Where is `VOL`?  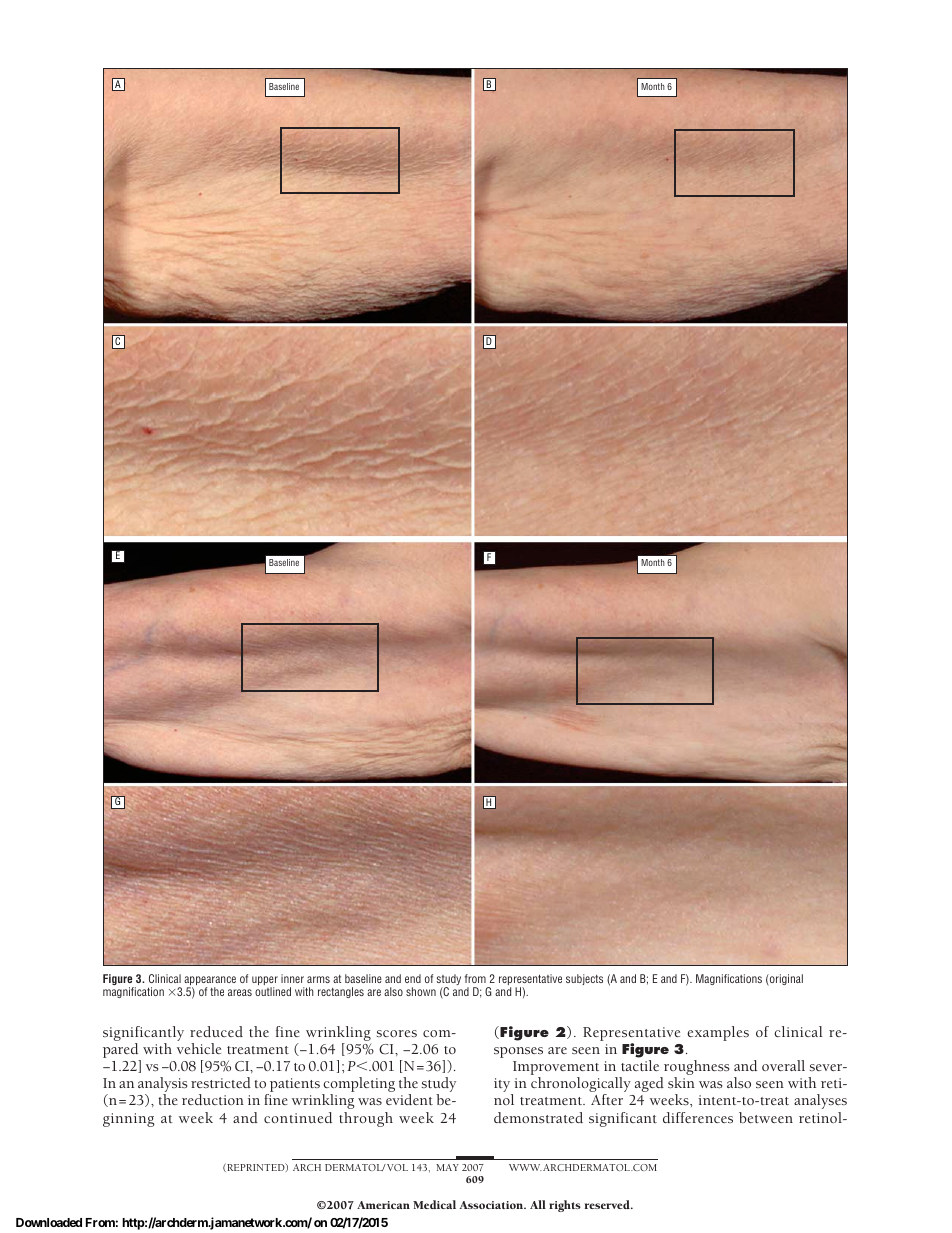
VOL is located at coordinates (397, 1167).
